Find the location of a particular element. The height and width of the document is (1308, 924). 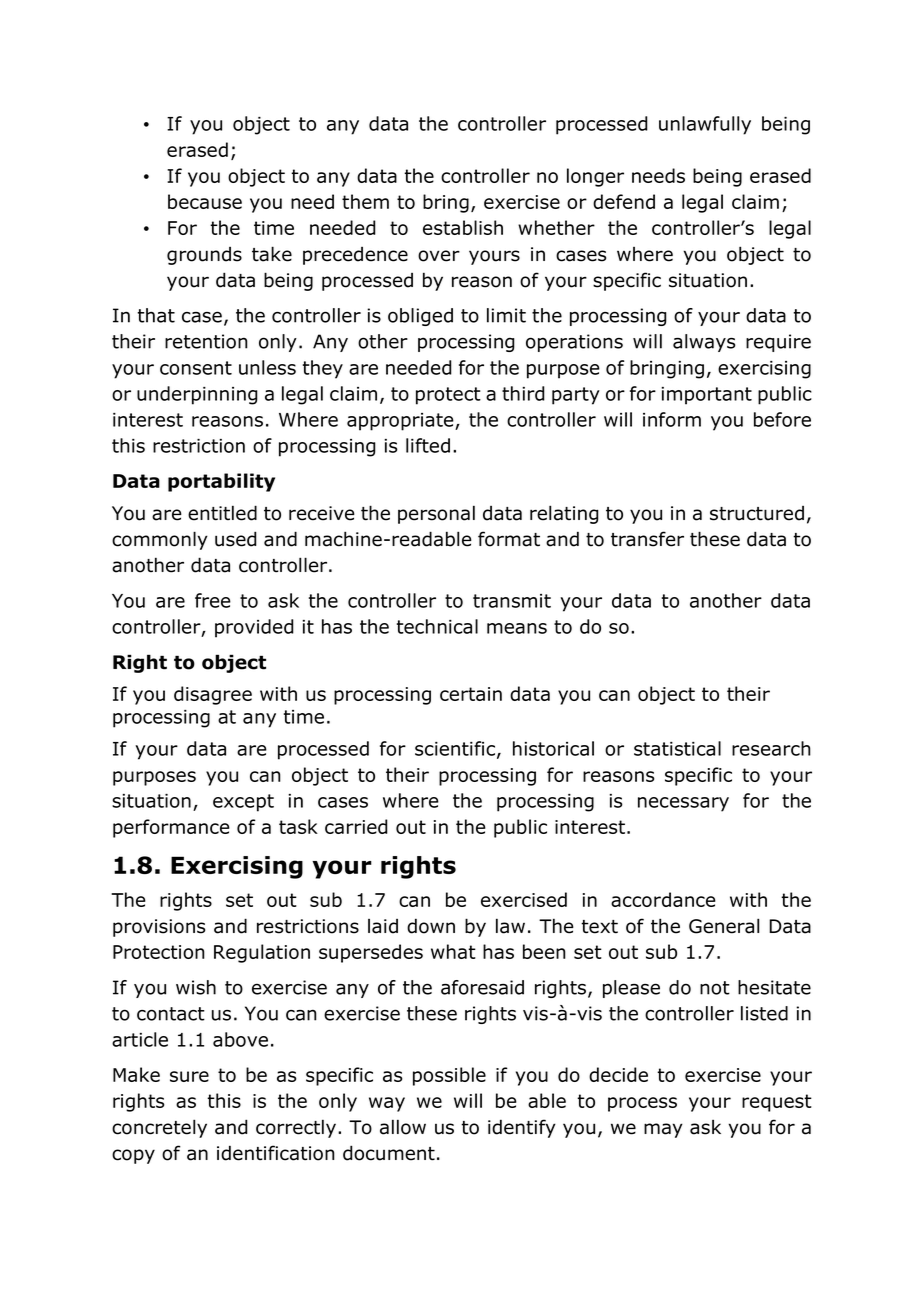

provisions is located at coordinates (159, 928).
